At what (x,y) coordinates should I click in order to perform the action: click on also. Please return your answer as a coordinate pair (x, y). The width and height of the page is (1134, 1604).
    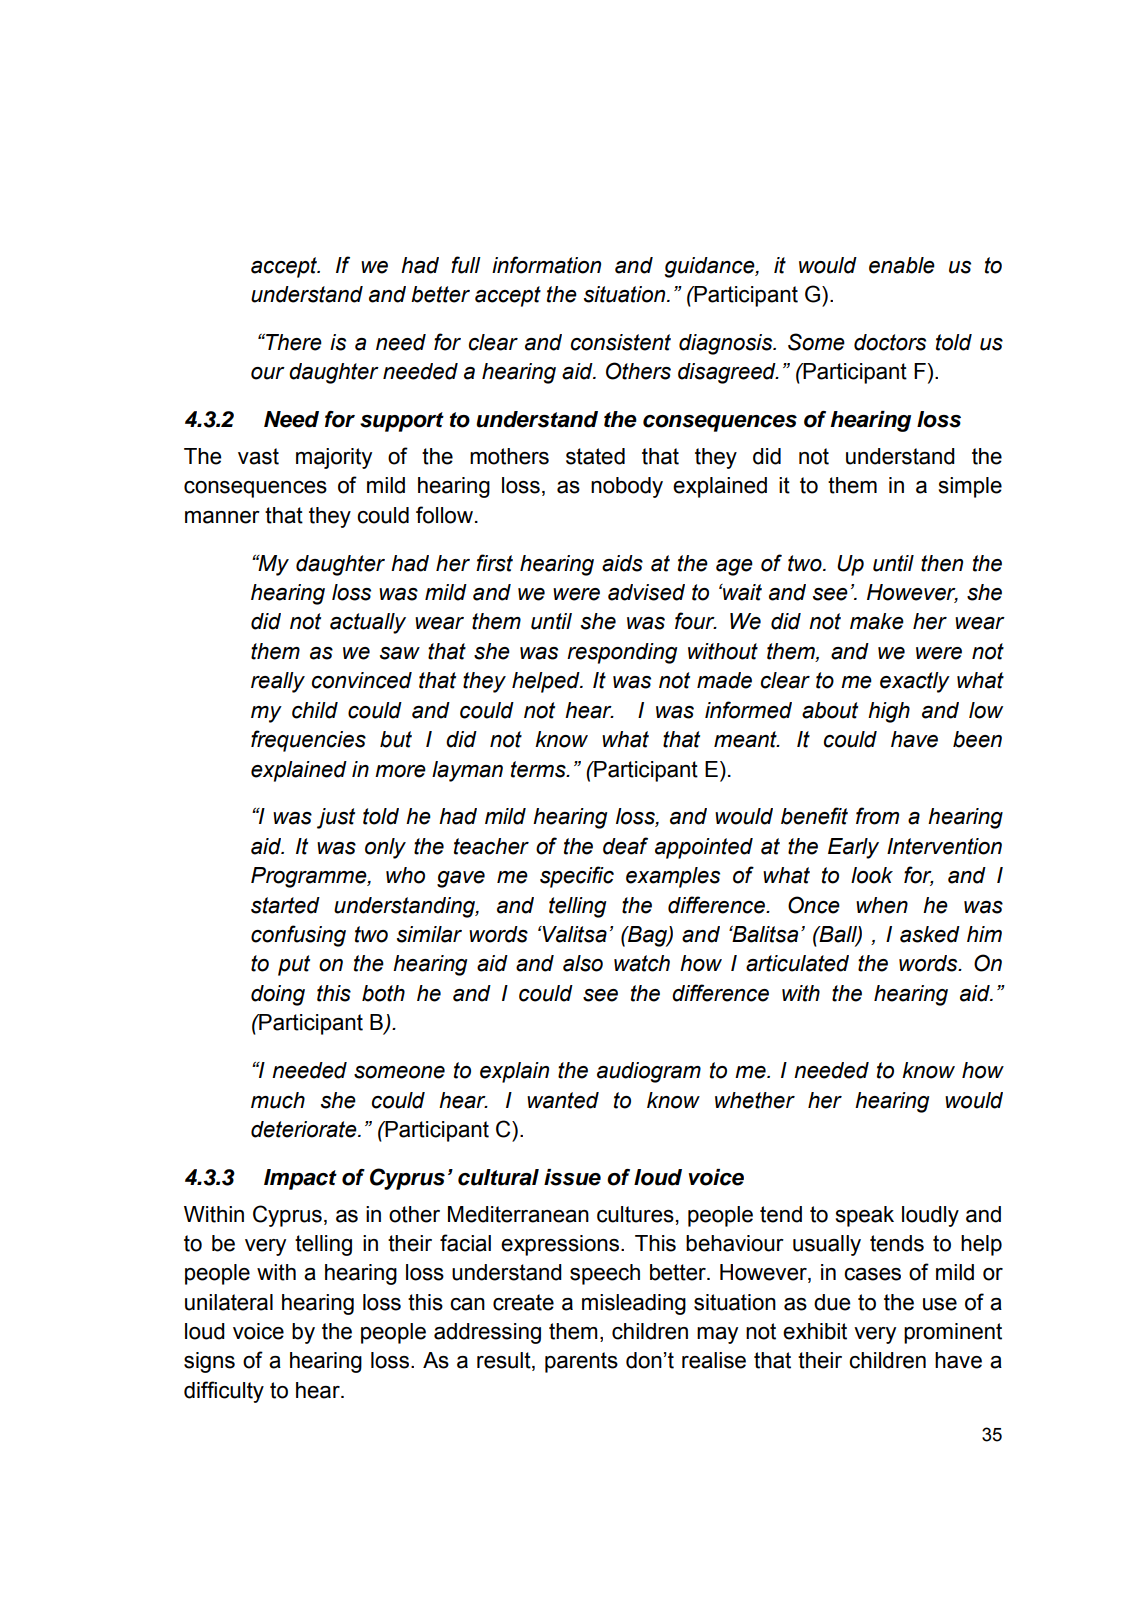
    Looking at the image, I should click on (583, 963).
